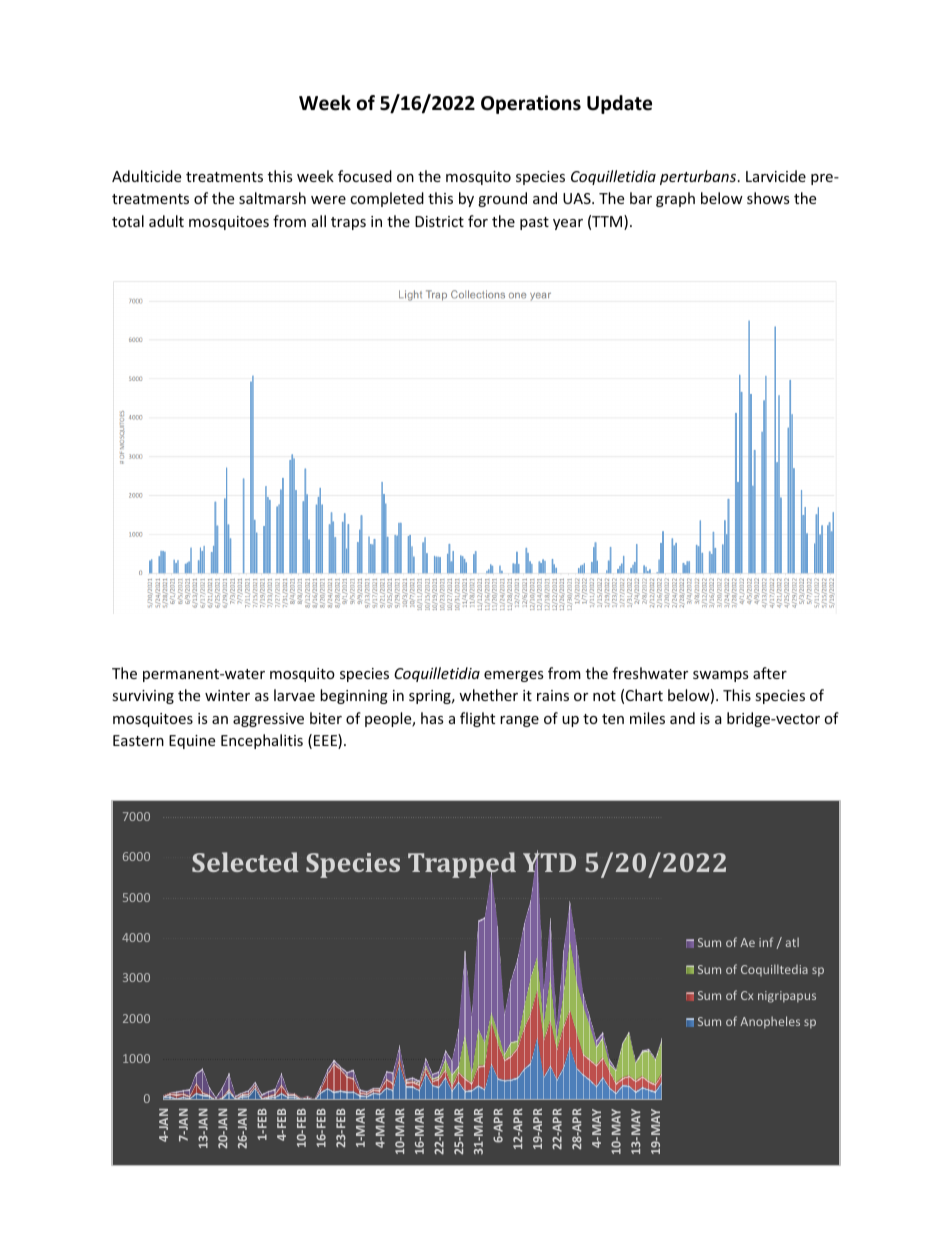 This image has width=952, height=1233. I want to click on flight, so click(477, 719).
